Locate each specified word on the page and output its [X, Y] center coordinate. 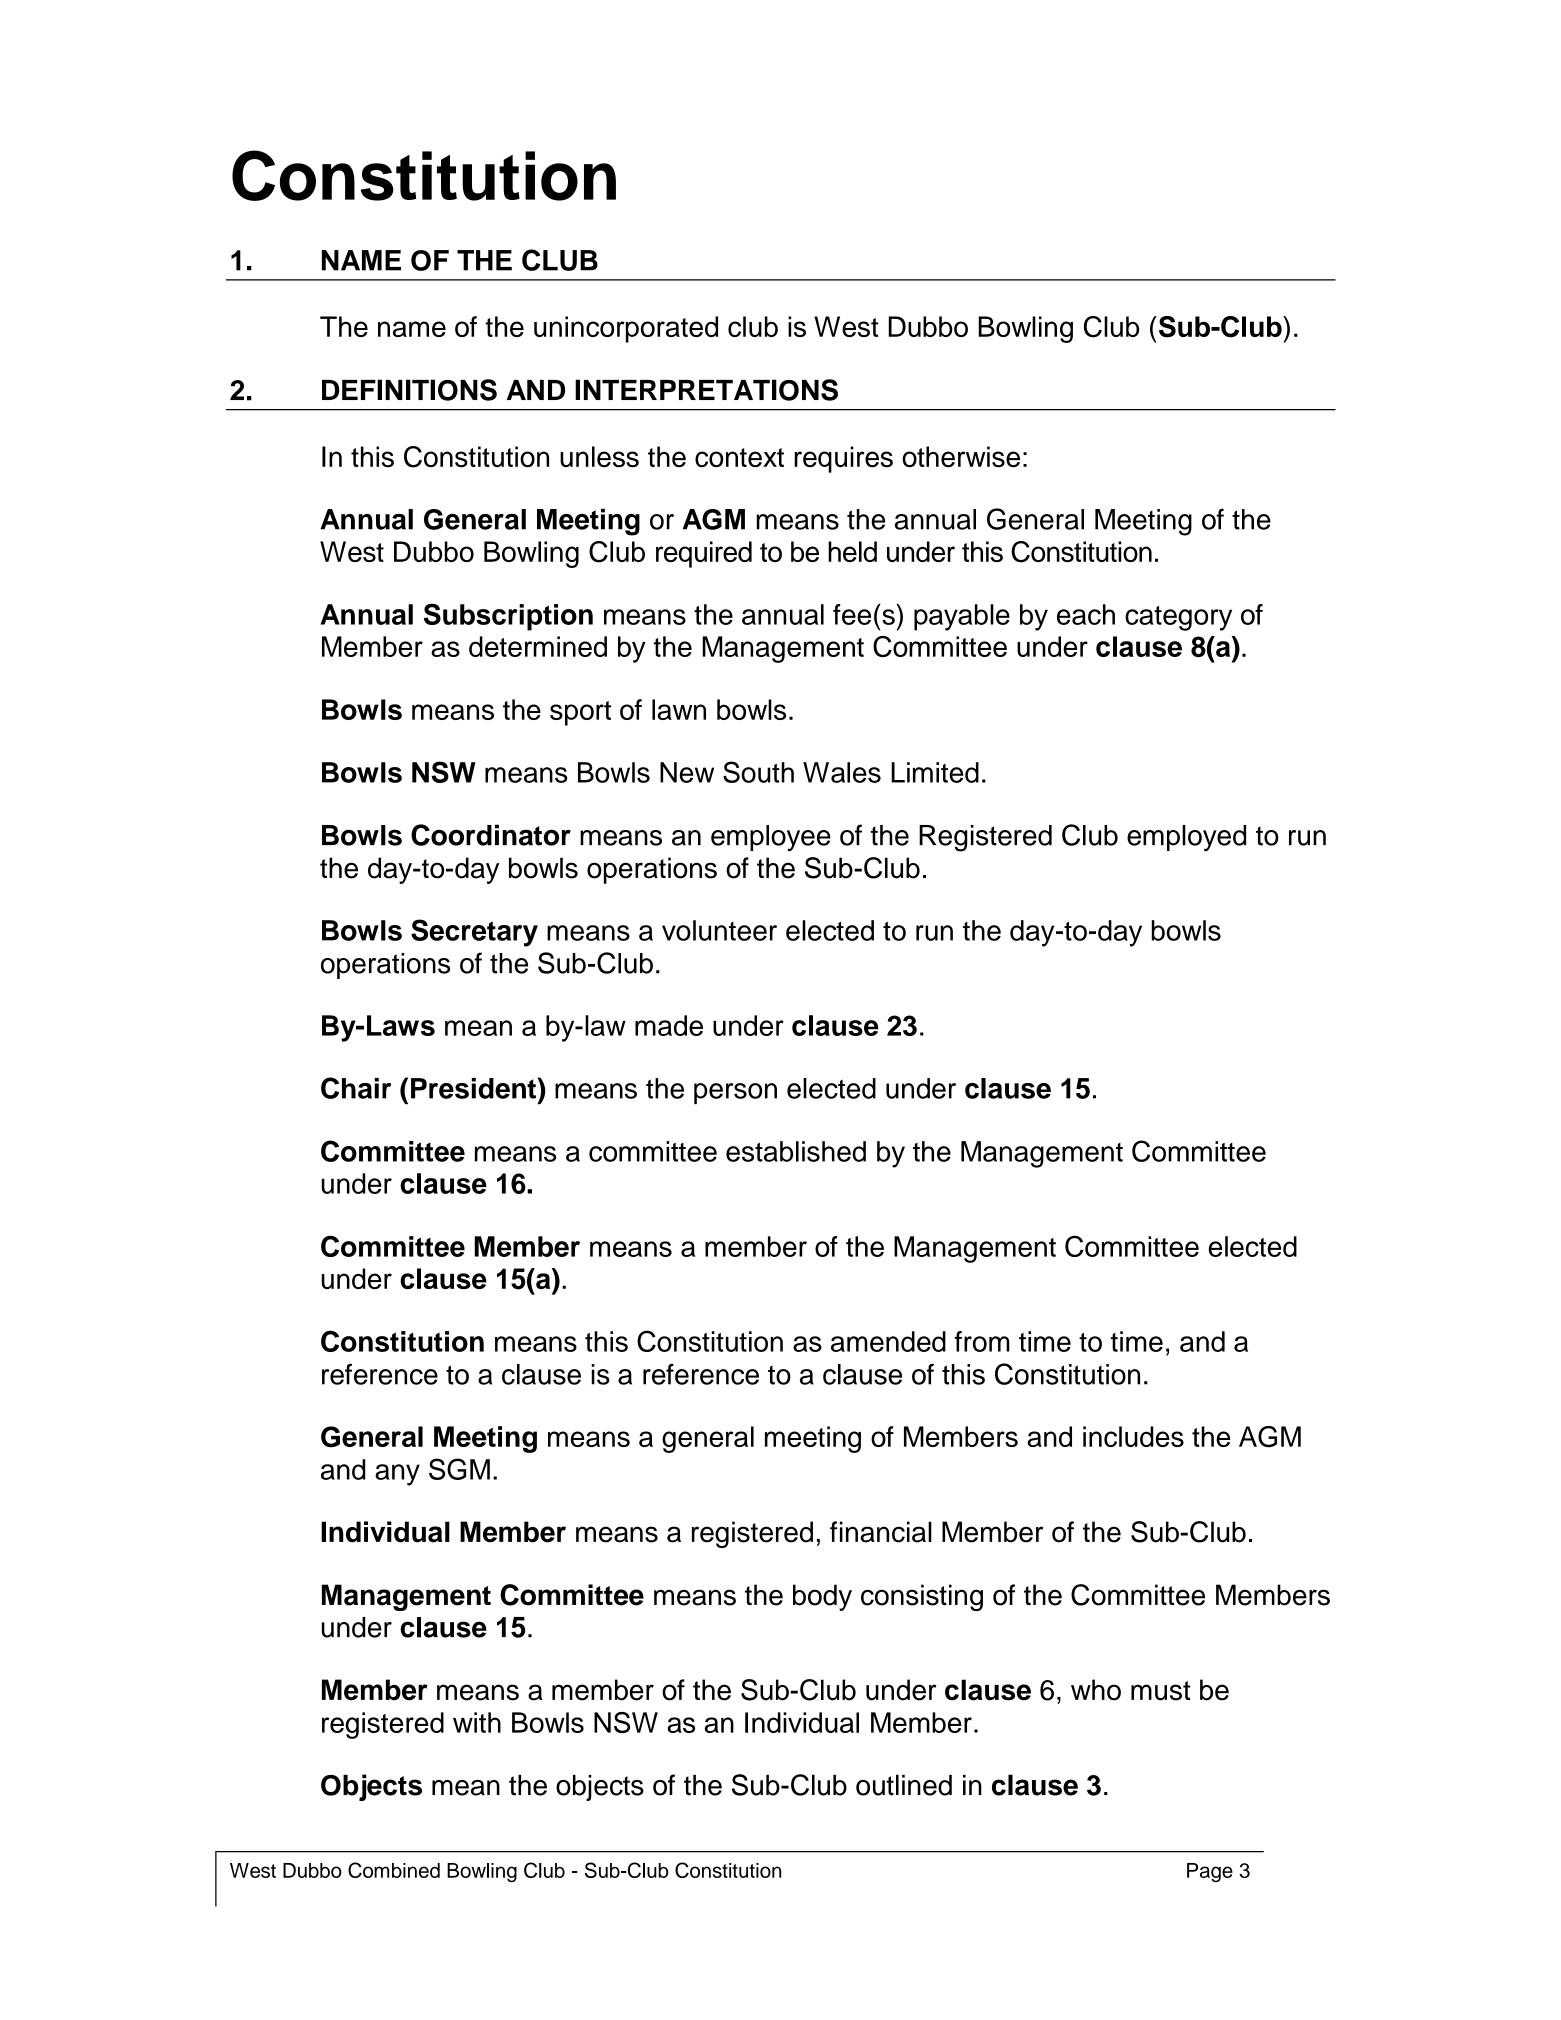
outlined [904, 1785]
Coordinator [491, 835]
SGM [459, 1469]
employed [1186, 838]
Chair [356, 1088]
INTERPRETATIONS [706, 390]
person [735, 1093]
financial [881, 1532]
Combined [394, 1870]
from [982, 1341]
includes [1133, 1436]
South [758, 772]
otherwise [961, 457]
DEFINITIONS [409, 390]
